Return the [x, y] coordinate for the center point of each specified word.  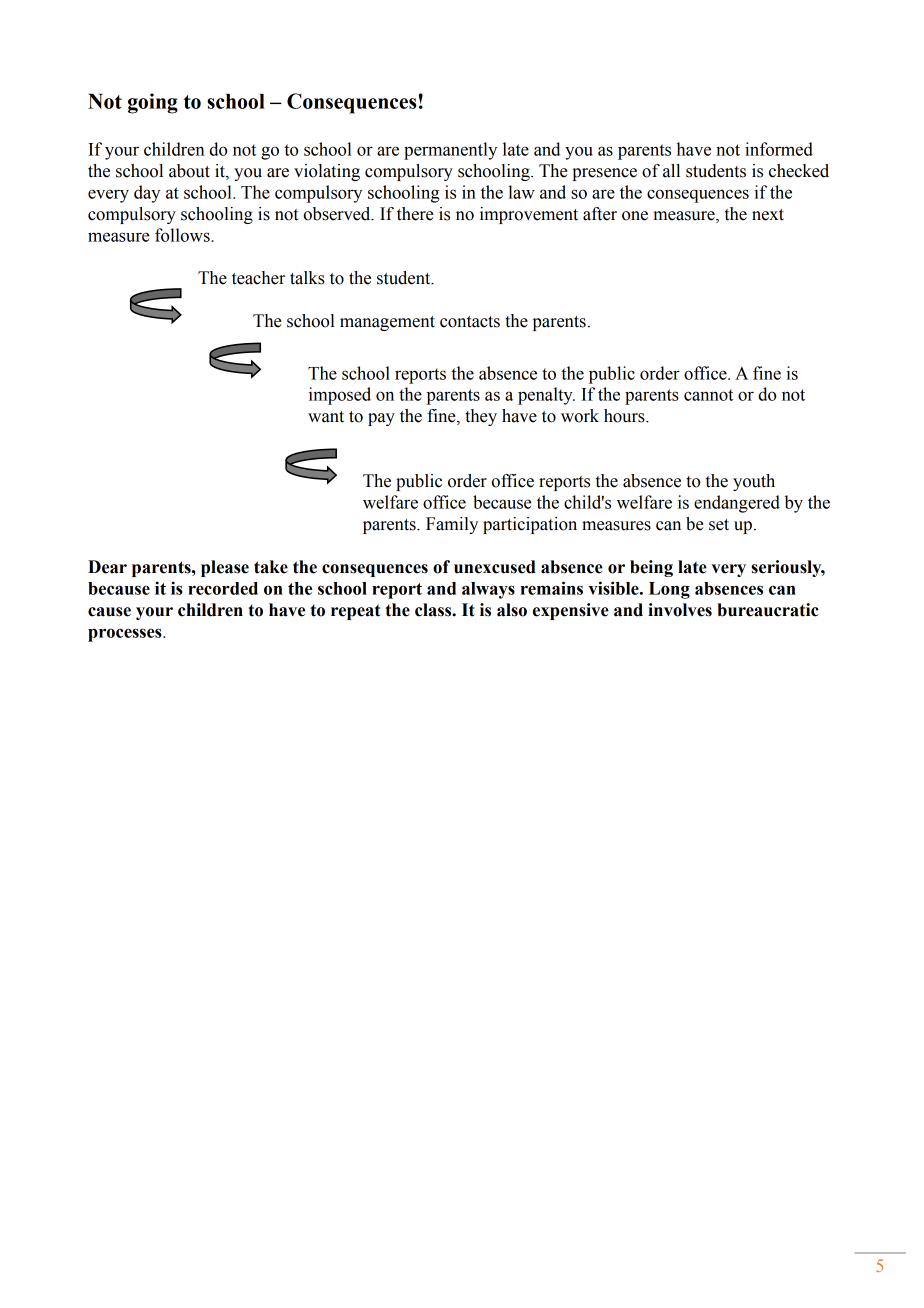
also [512, 610]
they [481, 417]
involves [680, 610]
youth [754, 482]
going [153, 103]
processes [126, 635]
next [768, 215]
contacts [470, 322]
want [326, 417]
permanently [450, 151]
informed [779, 149]
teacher [258, 278]
